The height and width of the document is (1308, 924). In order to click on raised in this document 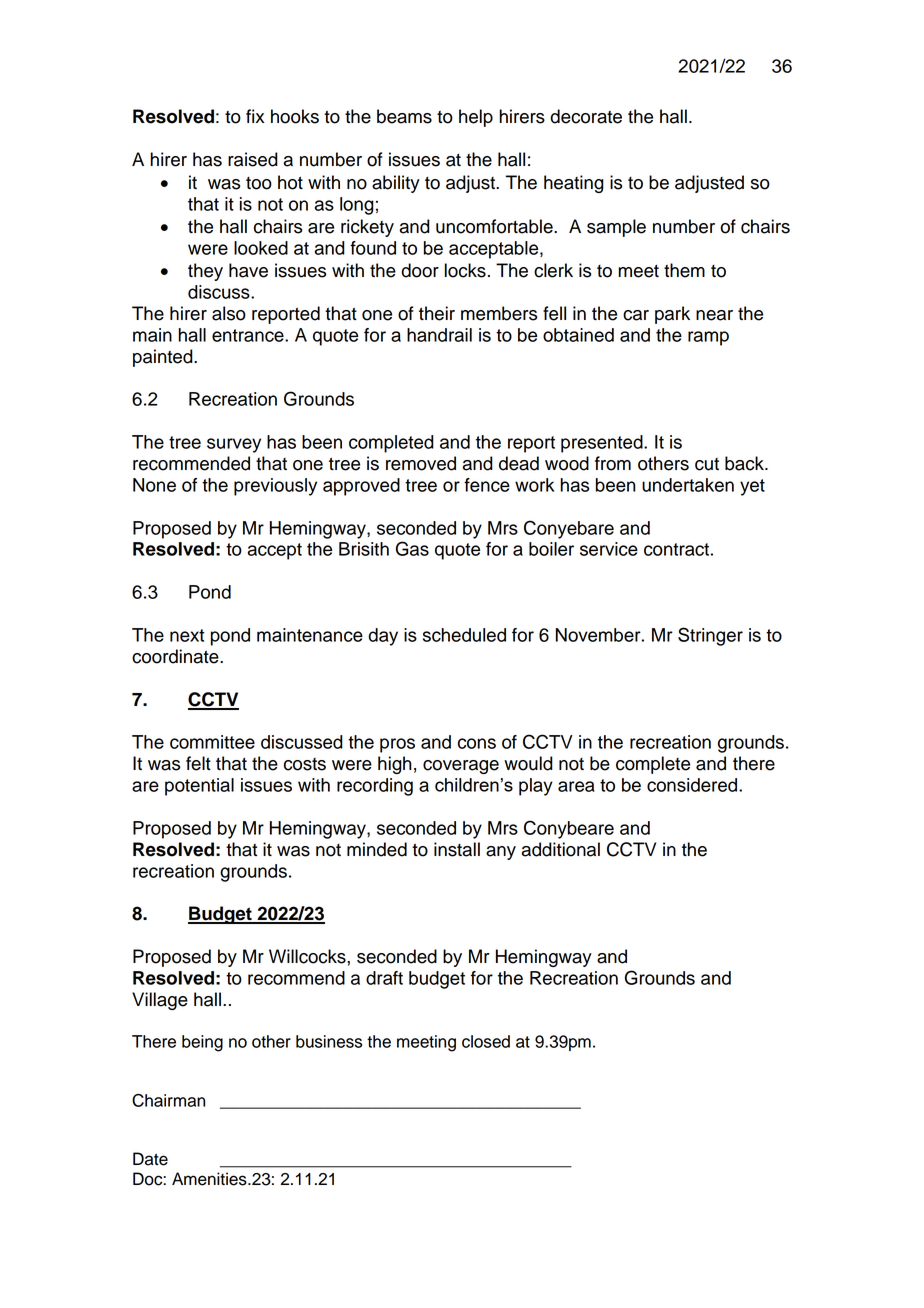, I will do `click(253, 159)`.
